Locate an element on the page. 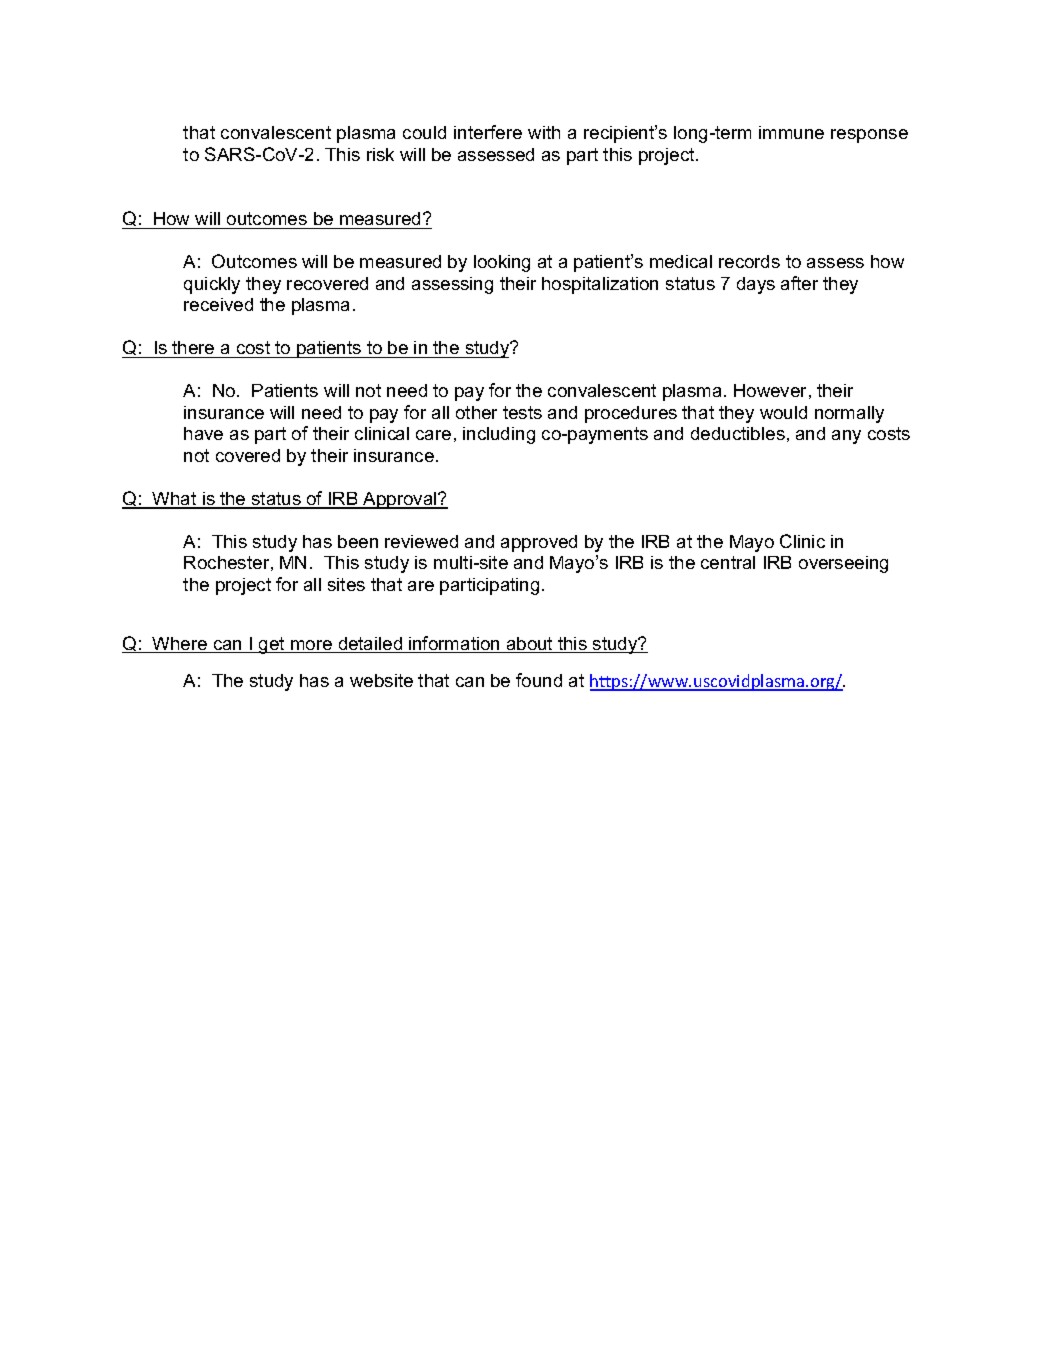 Image resolution: width=1041 pixels, height=1347 pixels. there is located at coordinates (193, 347).
